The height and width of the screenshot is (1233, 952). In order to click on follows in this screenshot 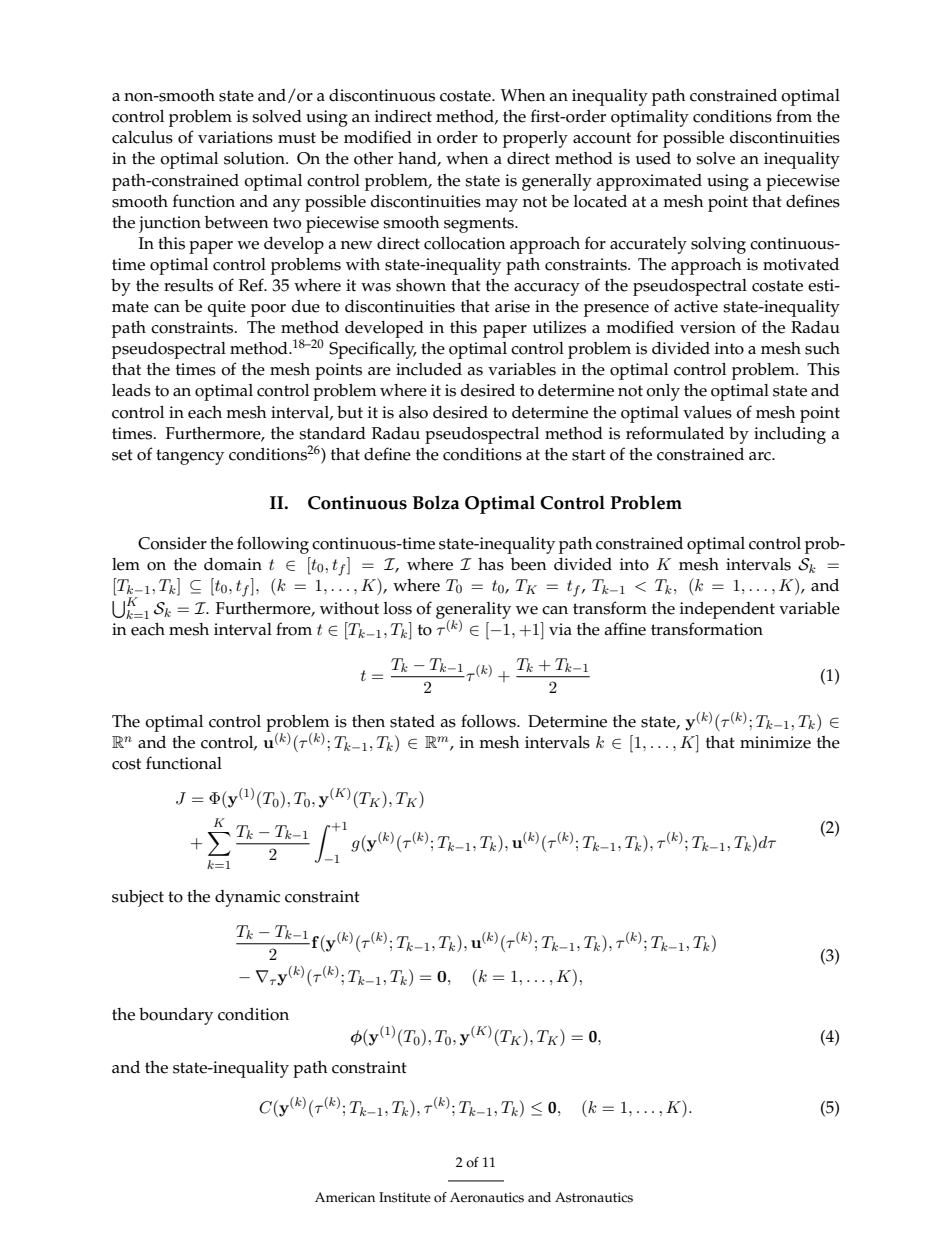, I will do `click(489, 721)`.
